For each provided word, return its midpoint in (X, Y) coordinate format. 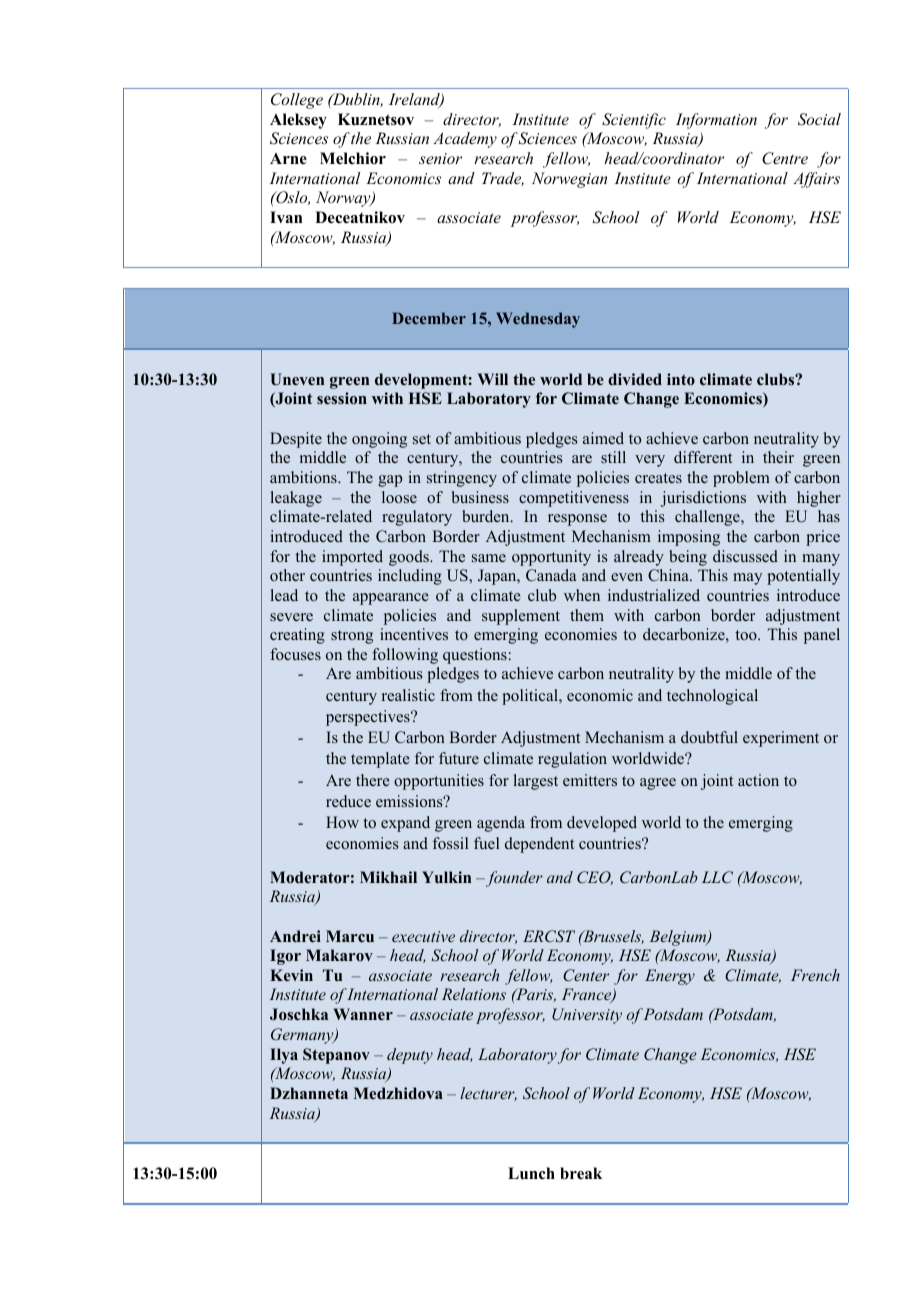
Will (493, 379)
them (587, 615)
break (581, 1173)
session (342, 398)
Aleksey (298, 121)
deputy (410, 1056)
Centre (785, 158)
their (778, 457)
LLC (717, 877)
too (747, 635)
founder (513, 879)
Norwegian (569, 180)
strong (352, 637)
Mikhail (388, 877)
